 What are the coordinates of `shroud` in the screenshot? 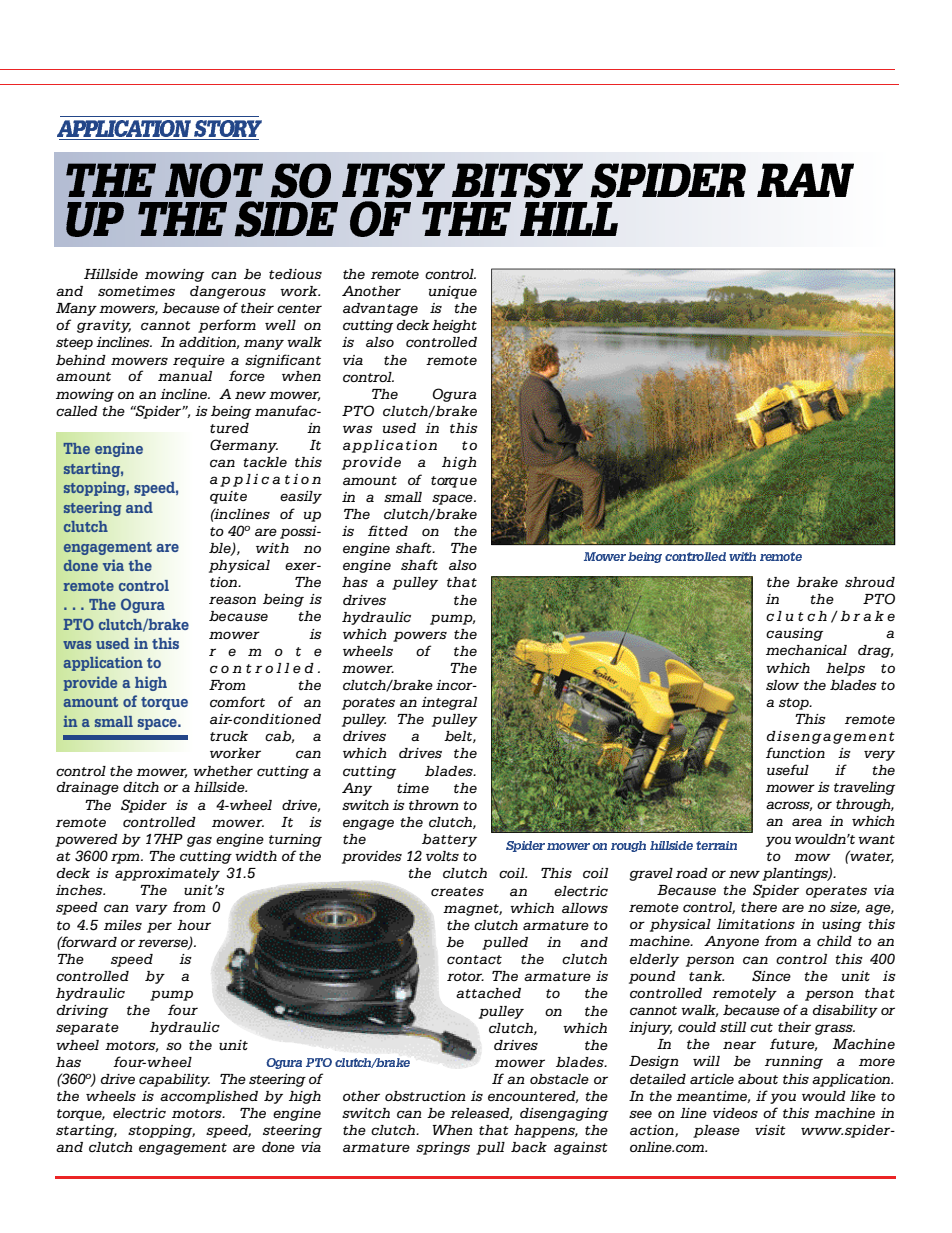 It's located at (870, 582).
